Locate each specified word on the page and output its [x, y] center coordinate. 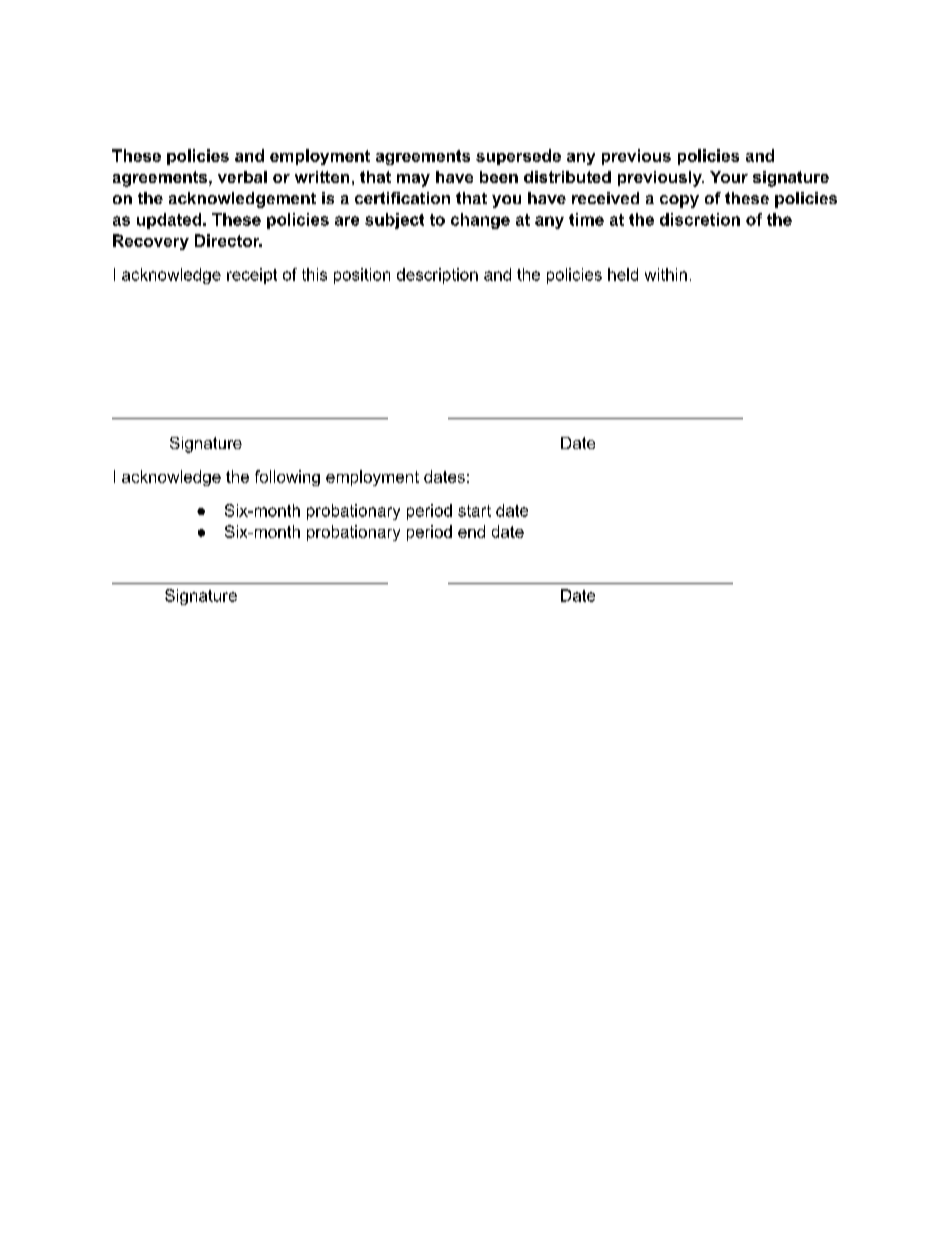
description [437, 276]
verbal [242, 177]
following [287, 478]
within [666, 274]
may [413, 180]
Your [729, 177]
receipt [252, 276]
